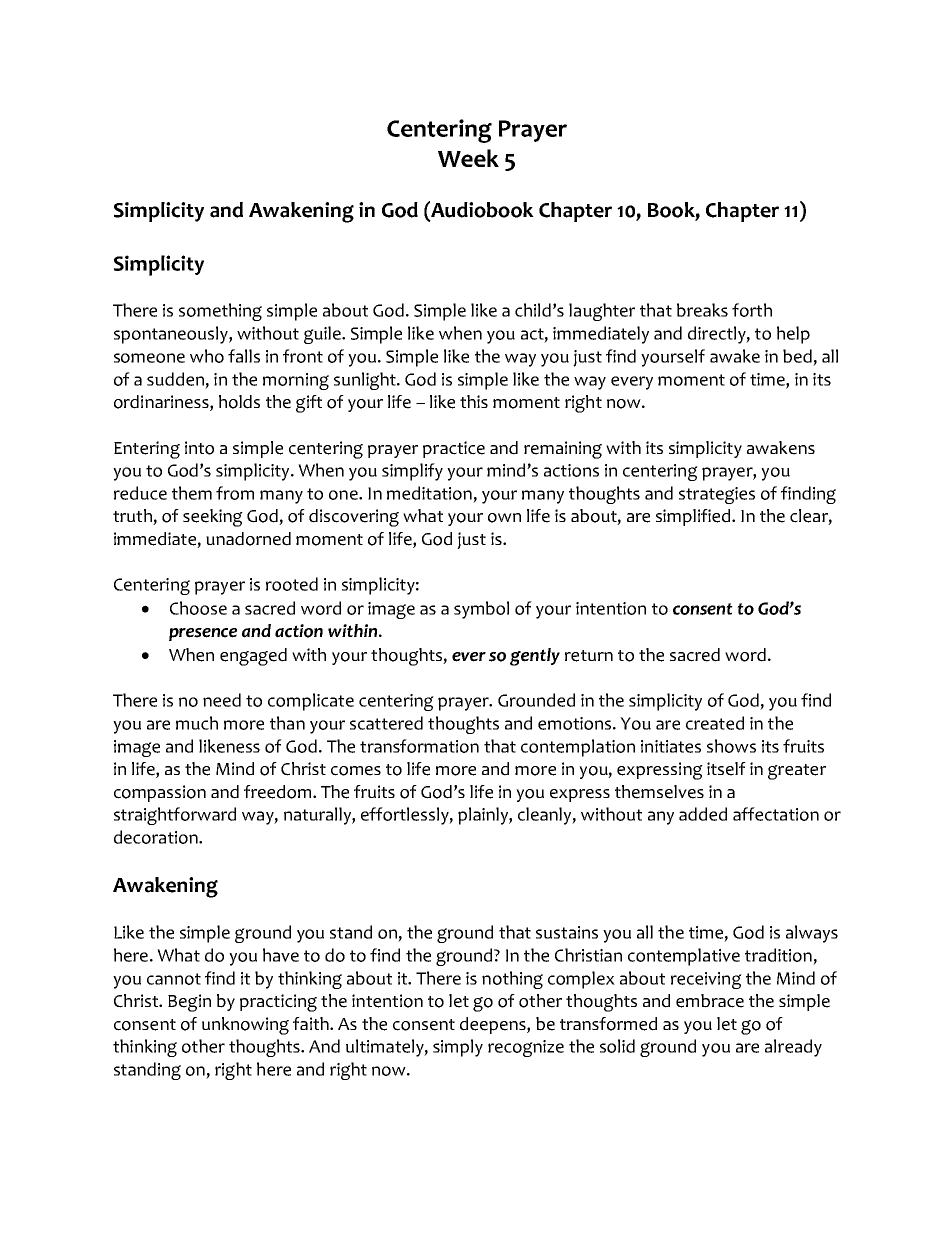 The image size is (952, 1233). What do you see at coordinates (481, 610) in the image?
I see `symbol` at bounding box center [481, 610].
